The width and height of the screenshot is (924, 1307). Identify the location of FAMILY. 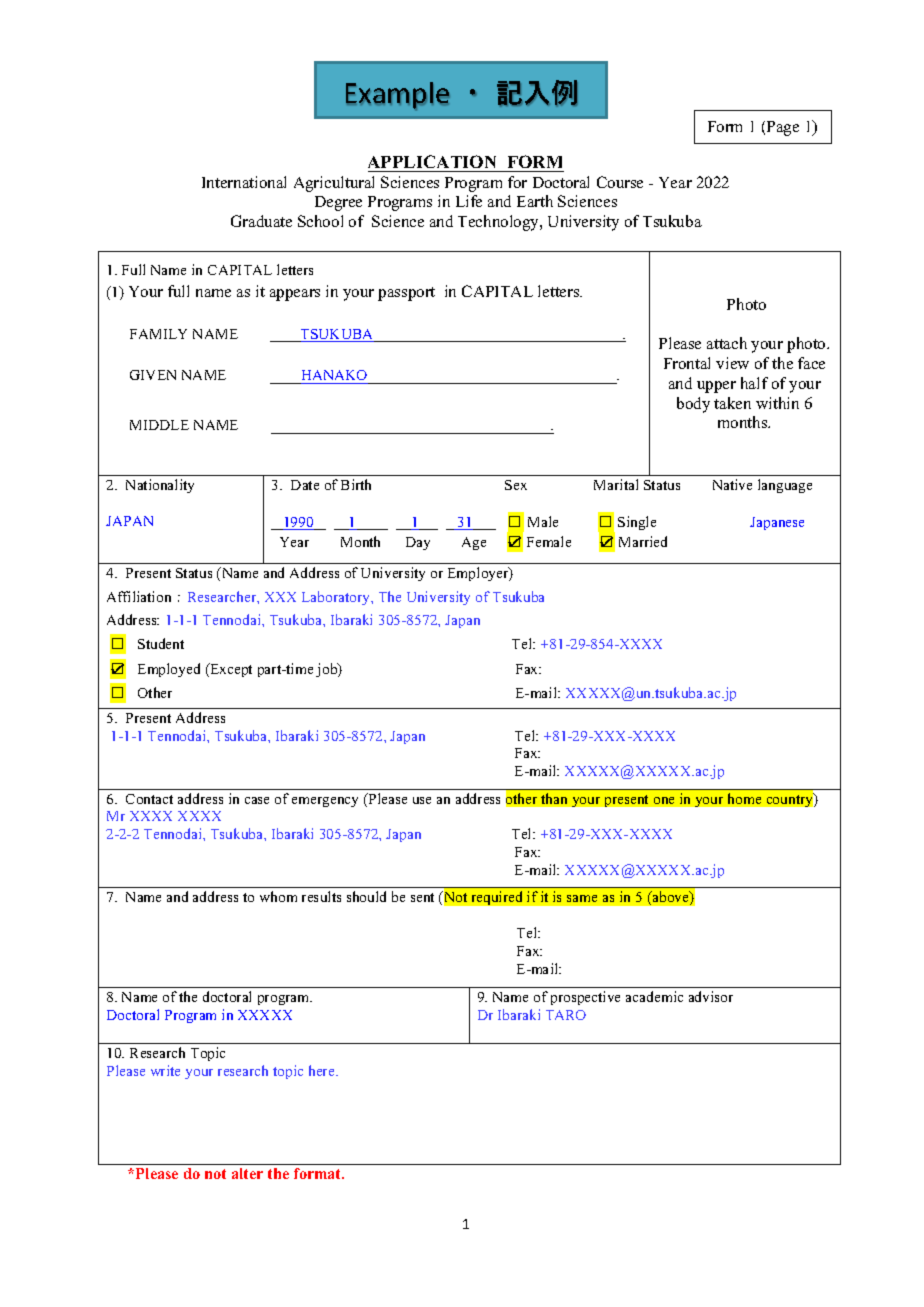
(158, 334).
